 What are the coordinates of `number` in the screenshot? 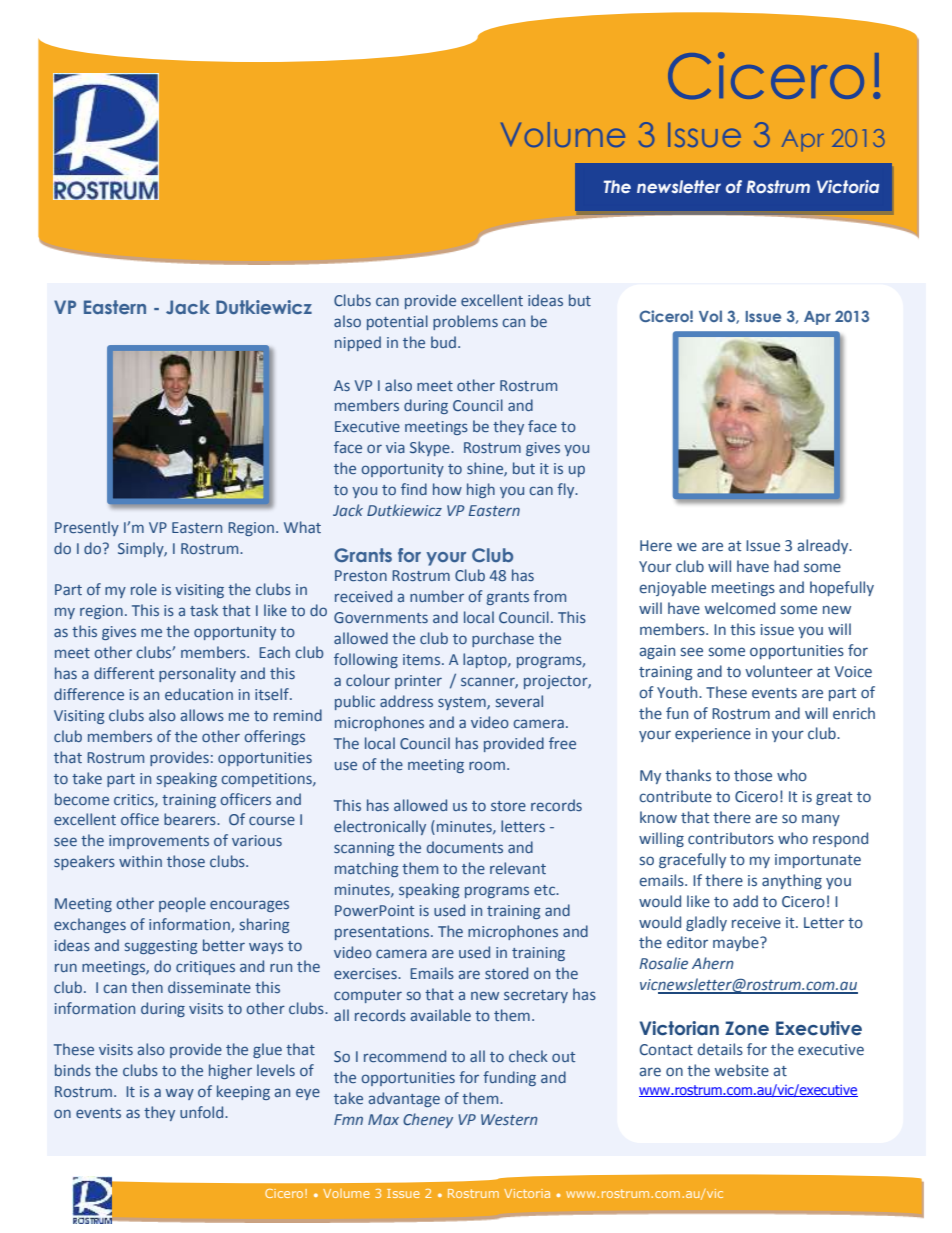 It's located at (437, 596).
